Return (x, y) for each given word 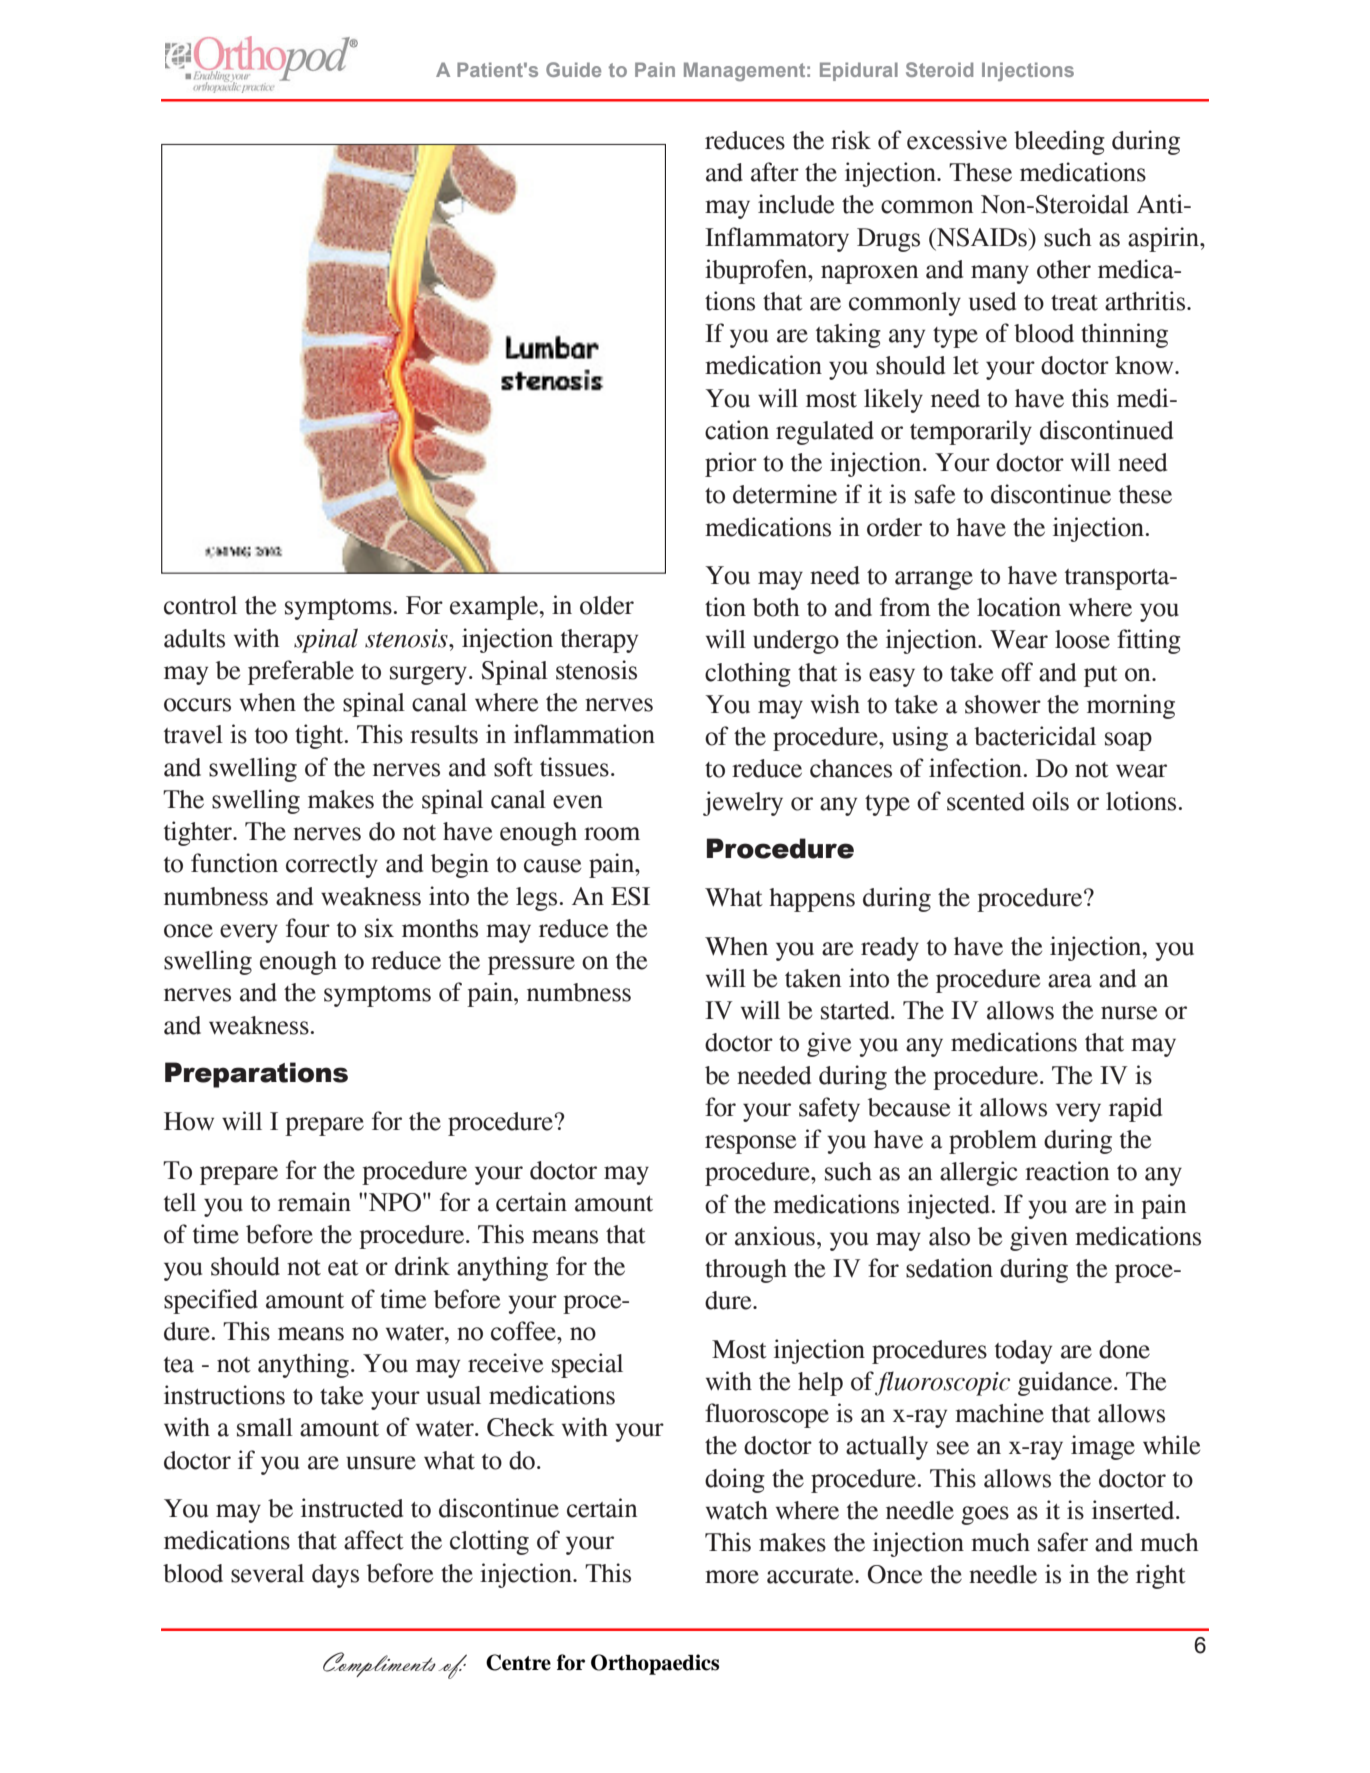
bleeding (1059, 142)
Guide (573, 69)
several (267, 1573)
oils (1050, 801)
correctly (332, 866)
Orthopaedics (655, 1664)
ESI (630, 896)
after (775, 172)
